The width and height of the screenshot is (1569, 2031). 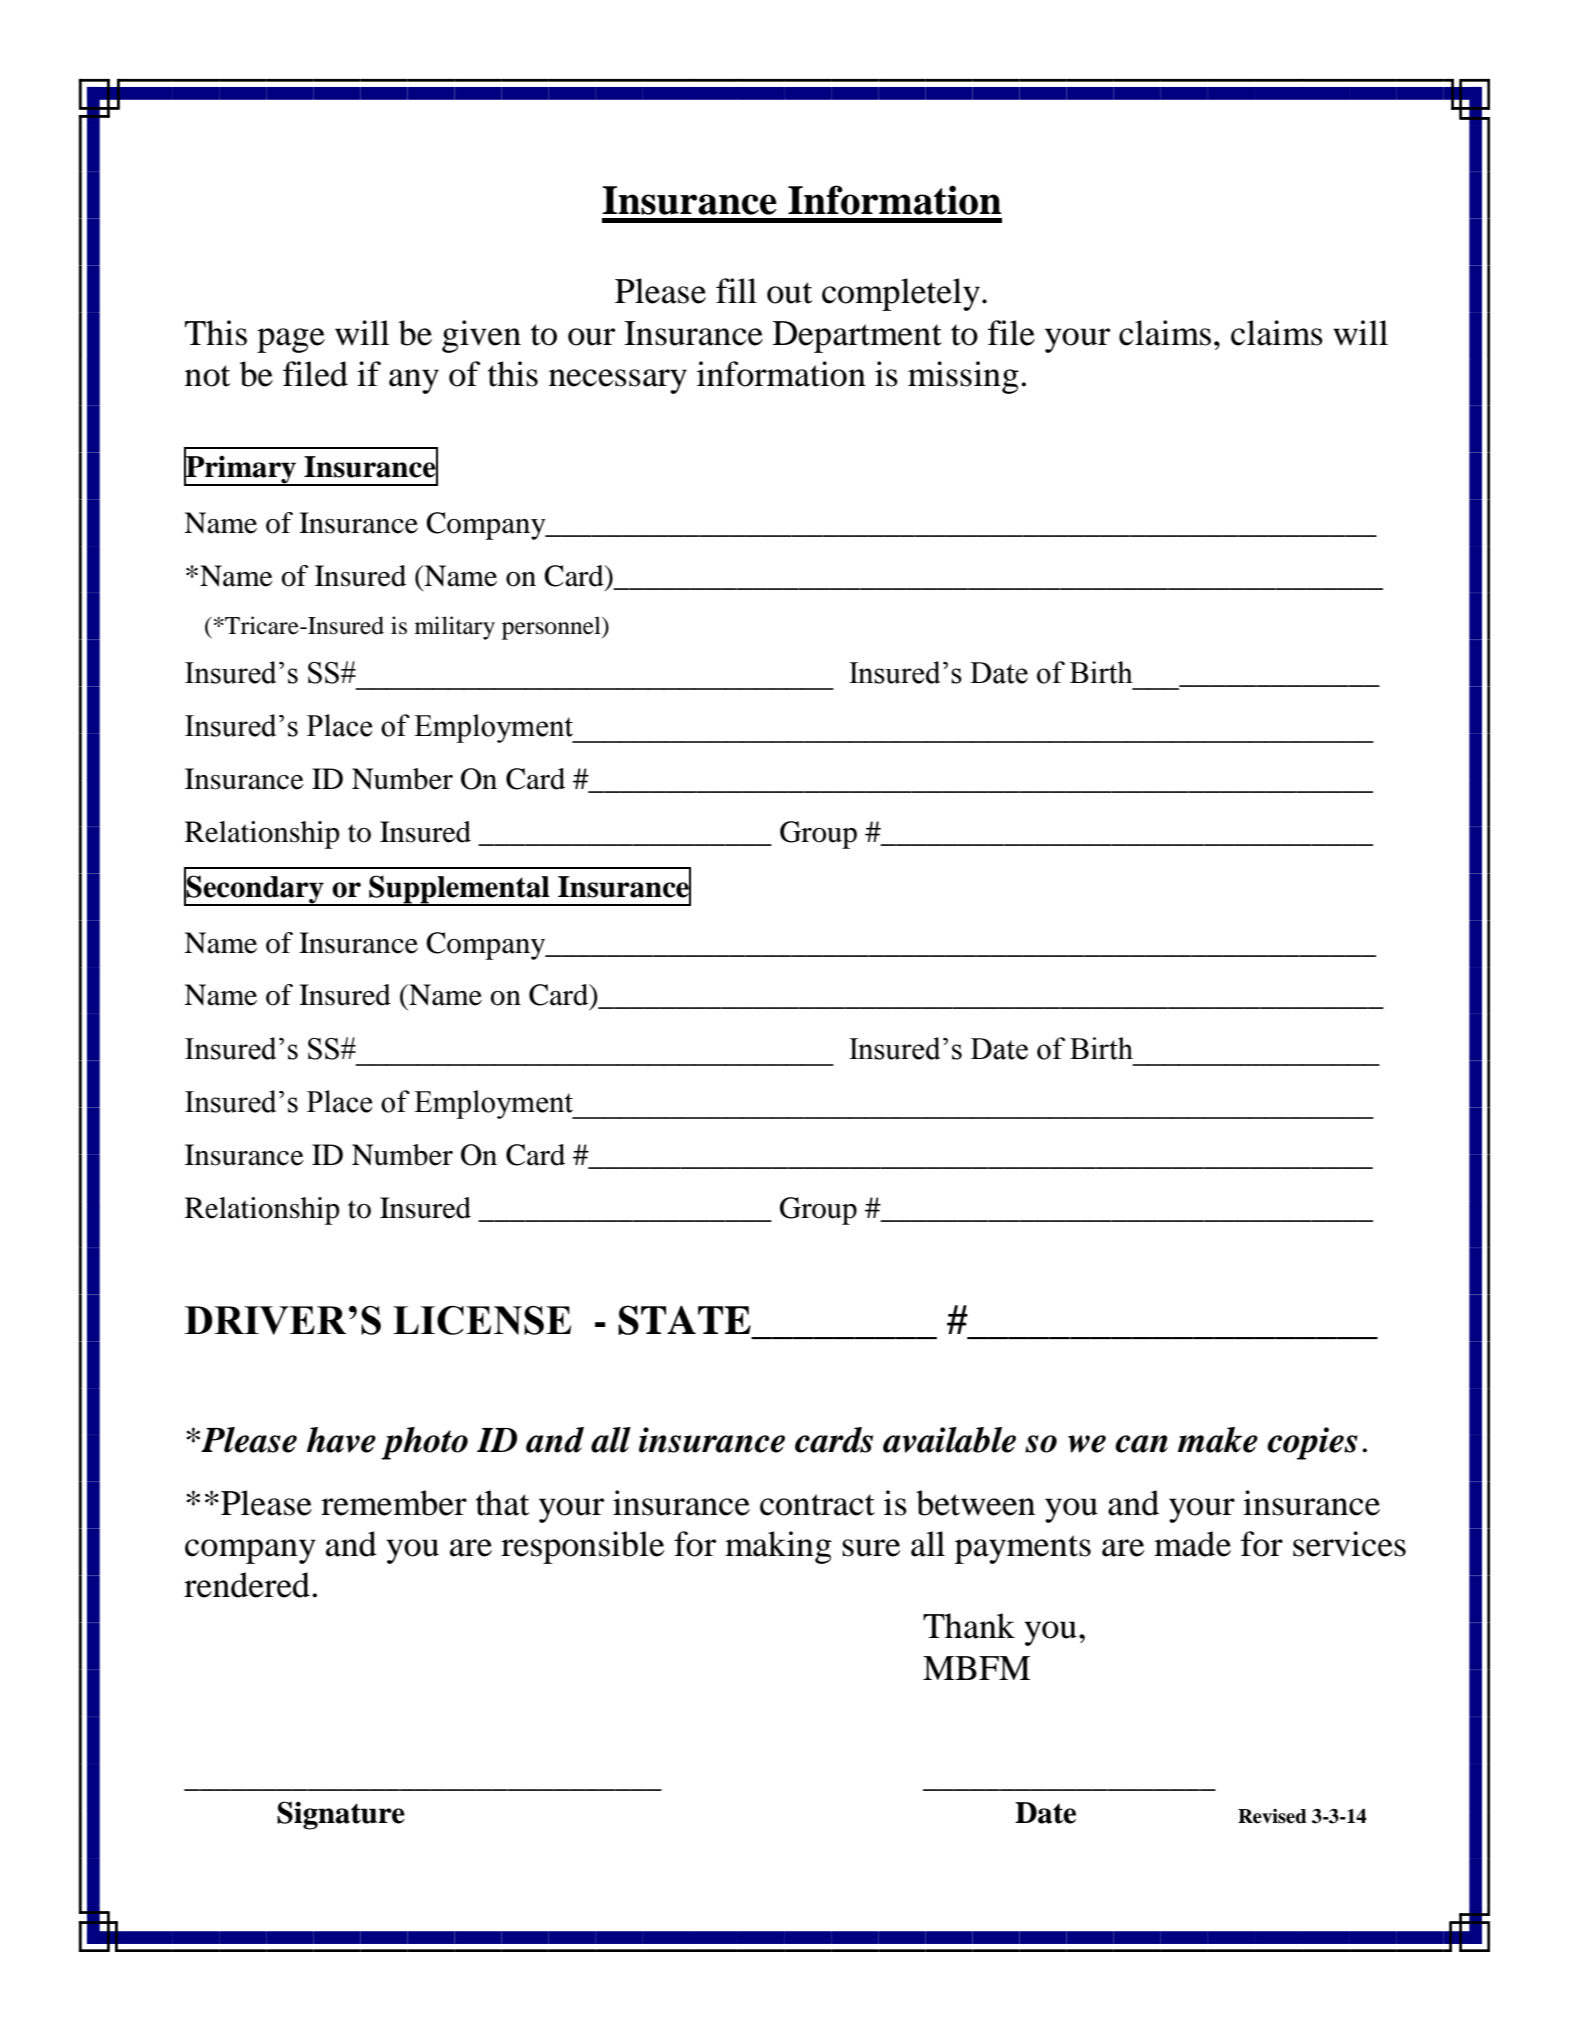 What do you see at coordinates (857, 337) in the screenshot?
I see `Department` at bounding box center [857, 337].
